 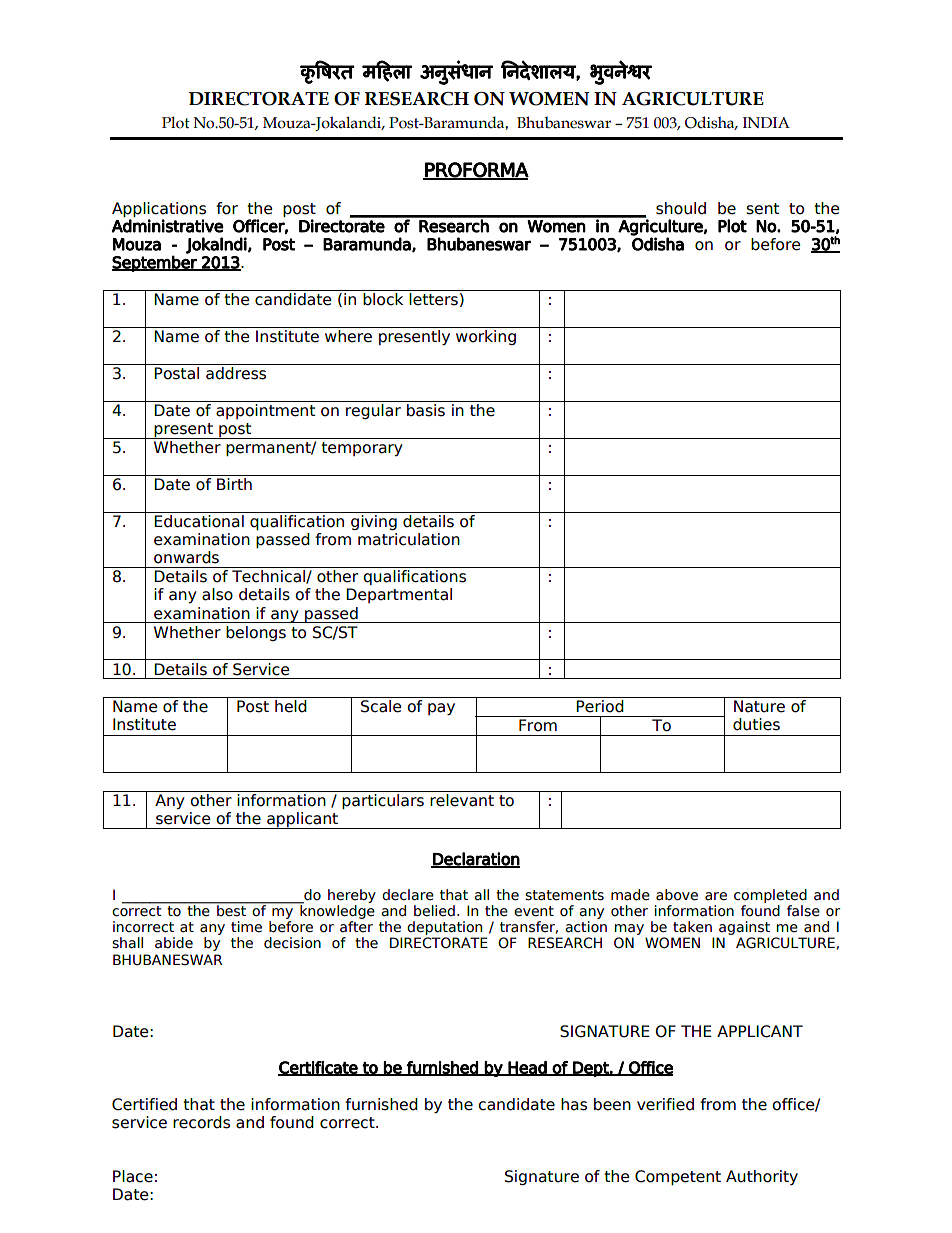 I want to click on best, so click(x=231, y=910).
